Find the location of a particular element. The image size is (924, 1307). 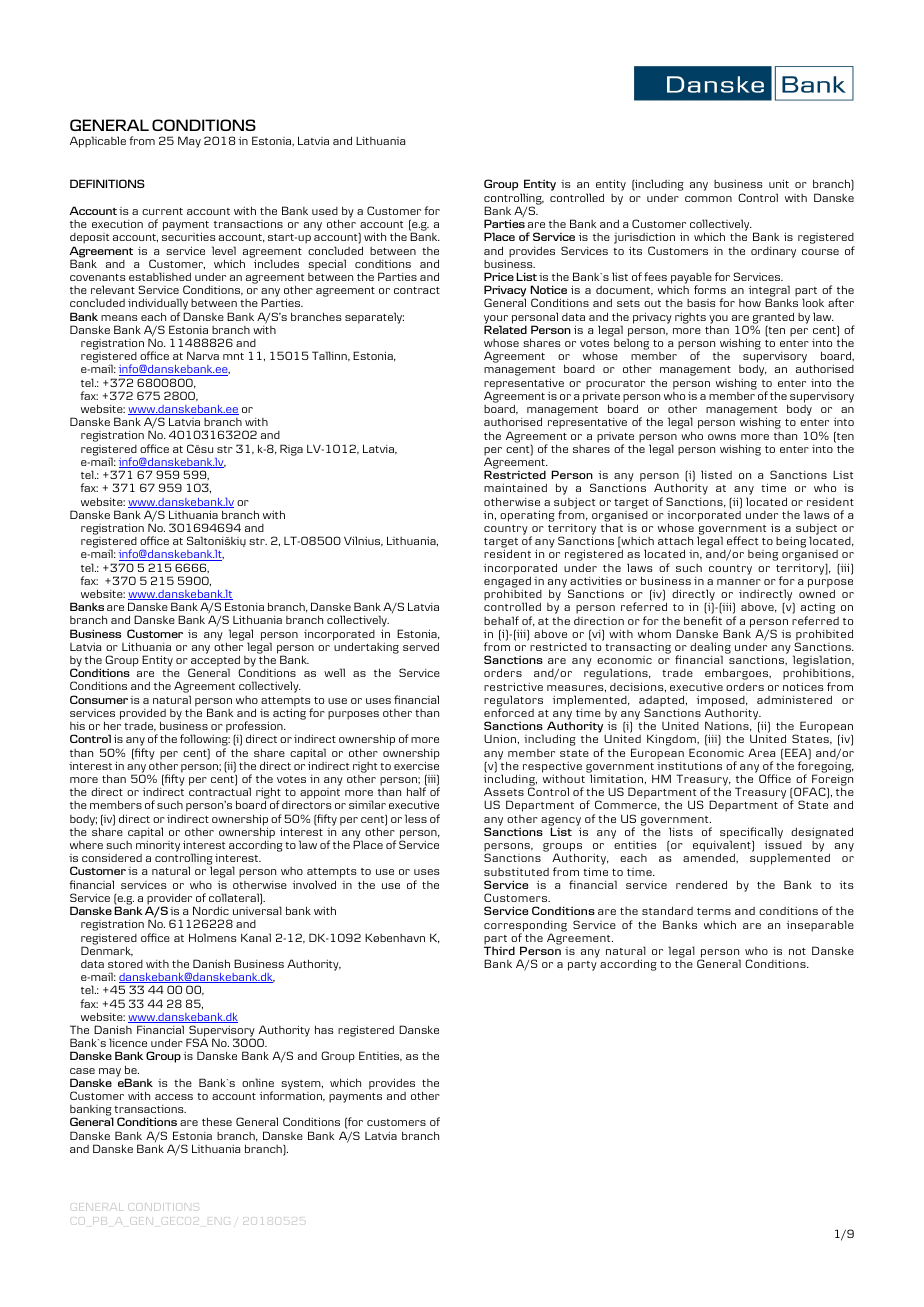

corresponding is located at coordinates (525, 927).
